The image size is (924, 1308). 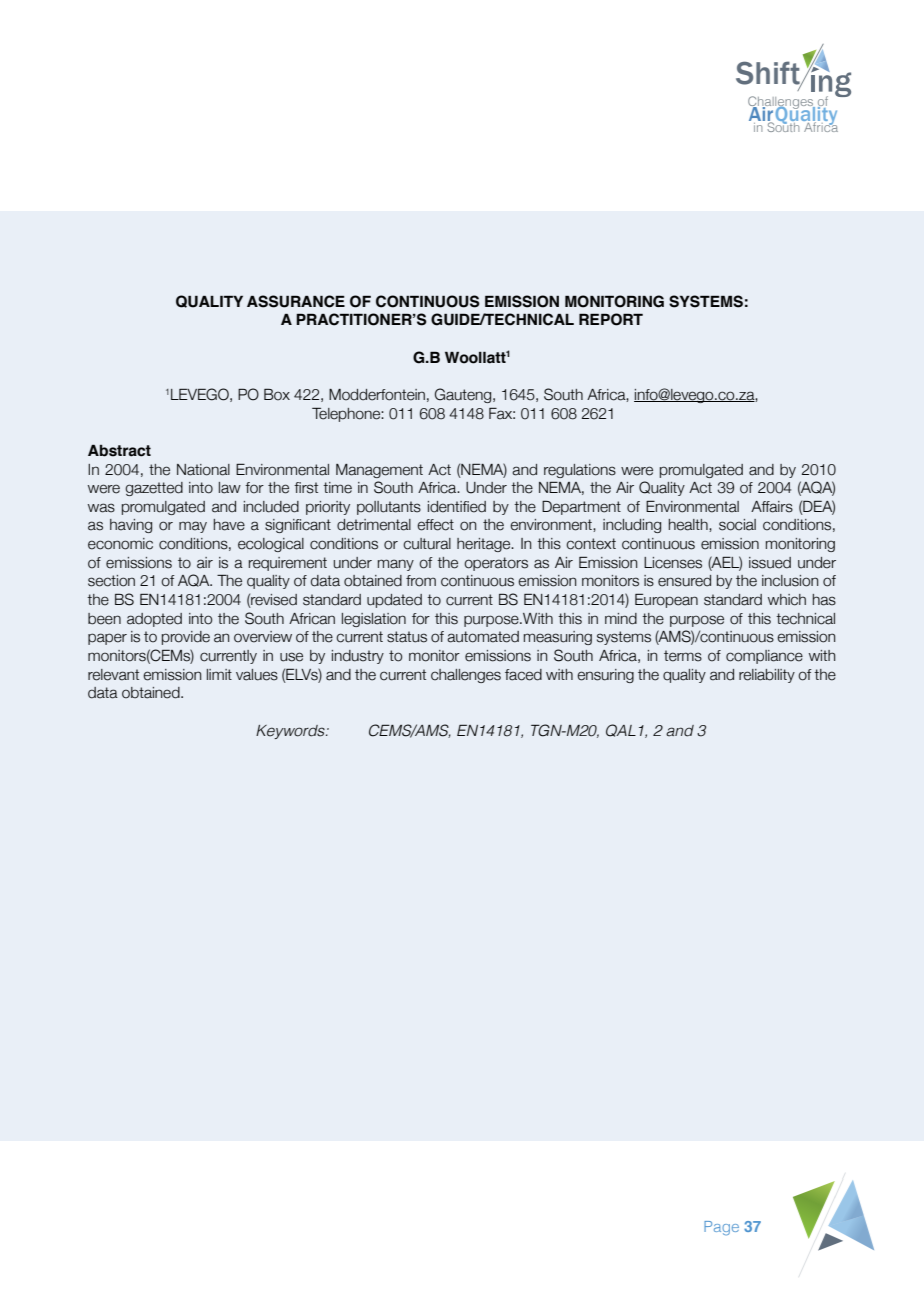 What do you see at coordinates (764, 657) in the page?
I see `compliance` at bounding box center [764, 657].
